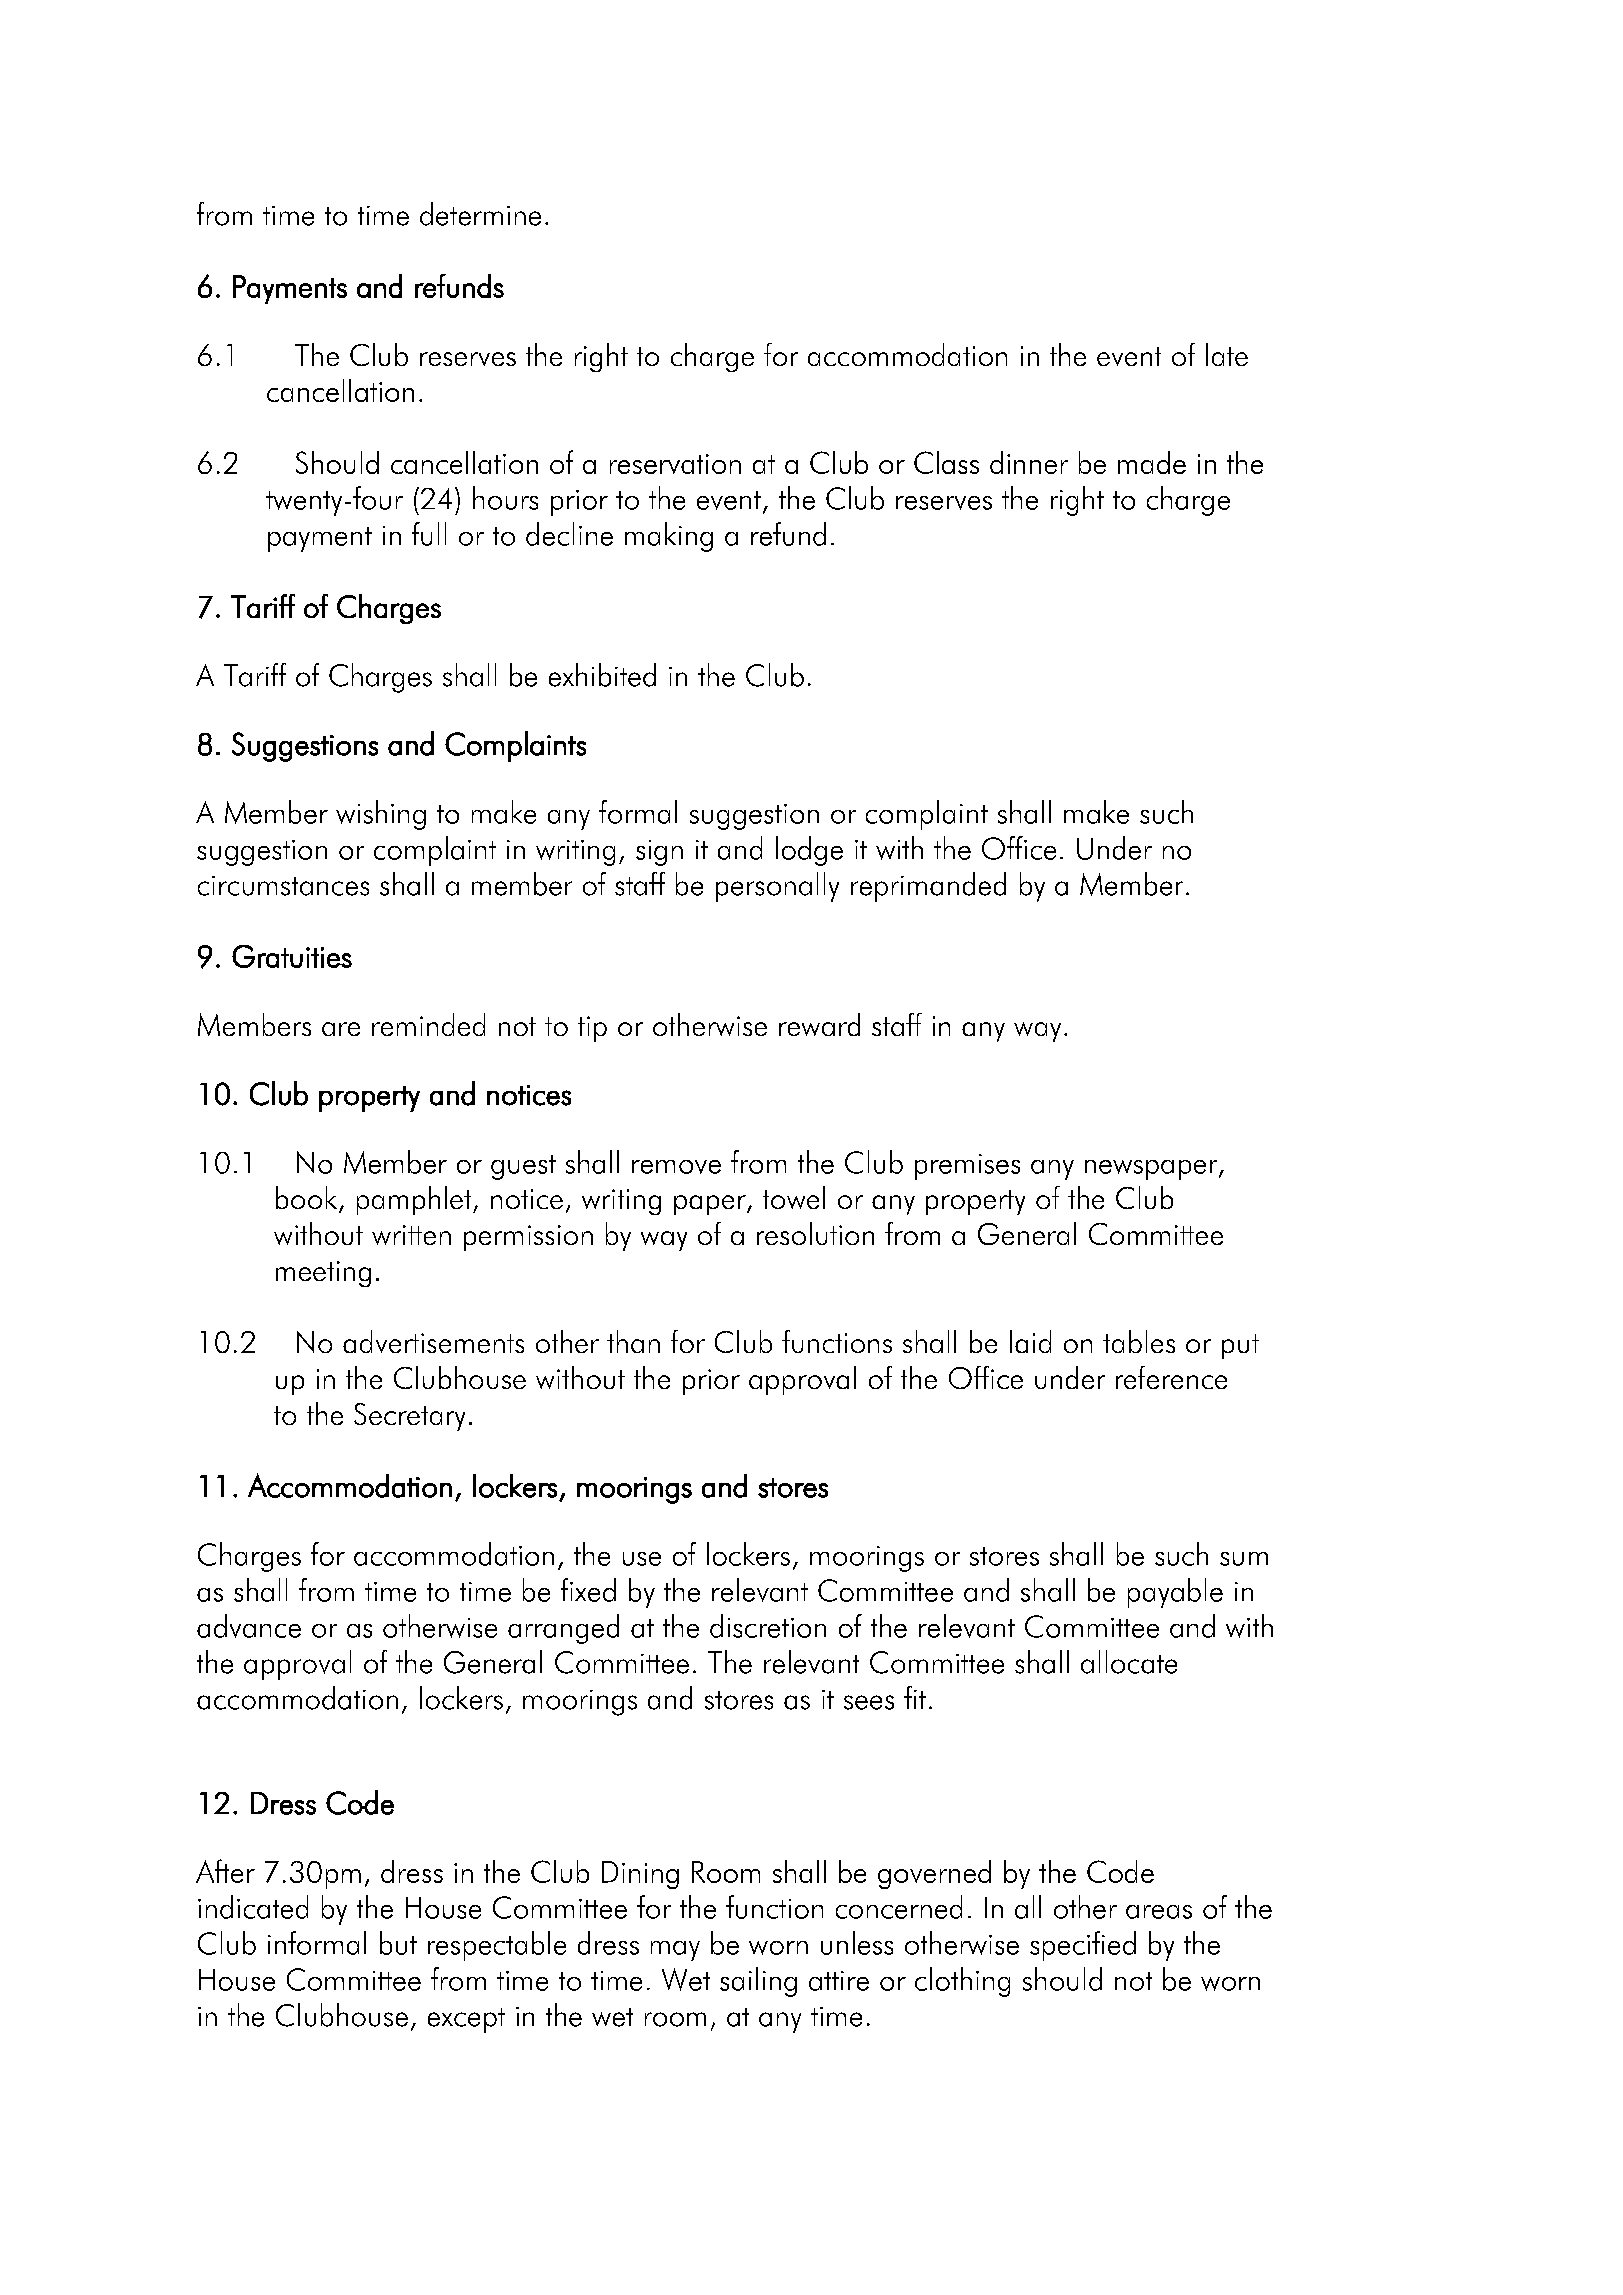 The height and width of the document is (2295, 1623). Describe the element at coordinates (381, 815) in the document. I see `wishing` at that location.
